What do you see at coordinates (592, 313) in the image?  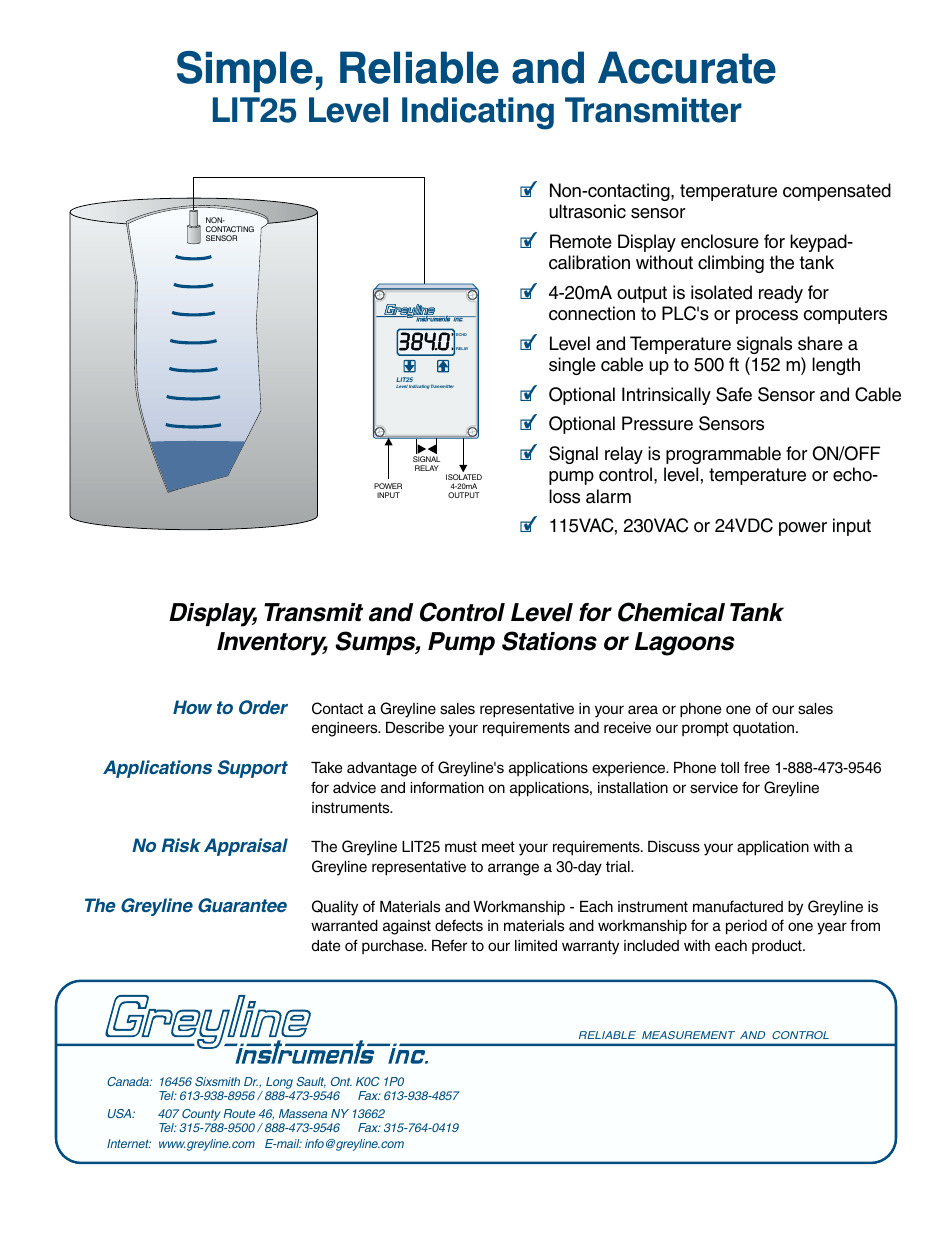 I see `connection` at bounding box center [592, 313].
